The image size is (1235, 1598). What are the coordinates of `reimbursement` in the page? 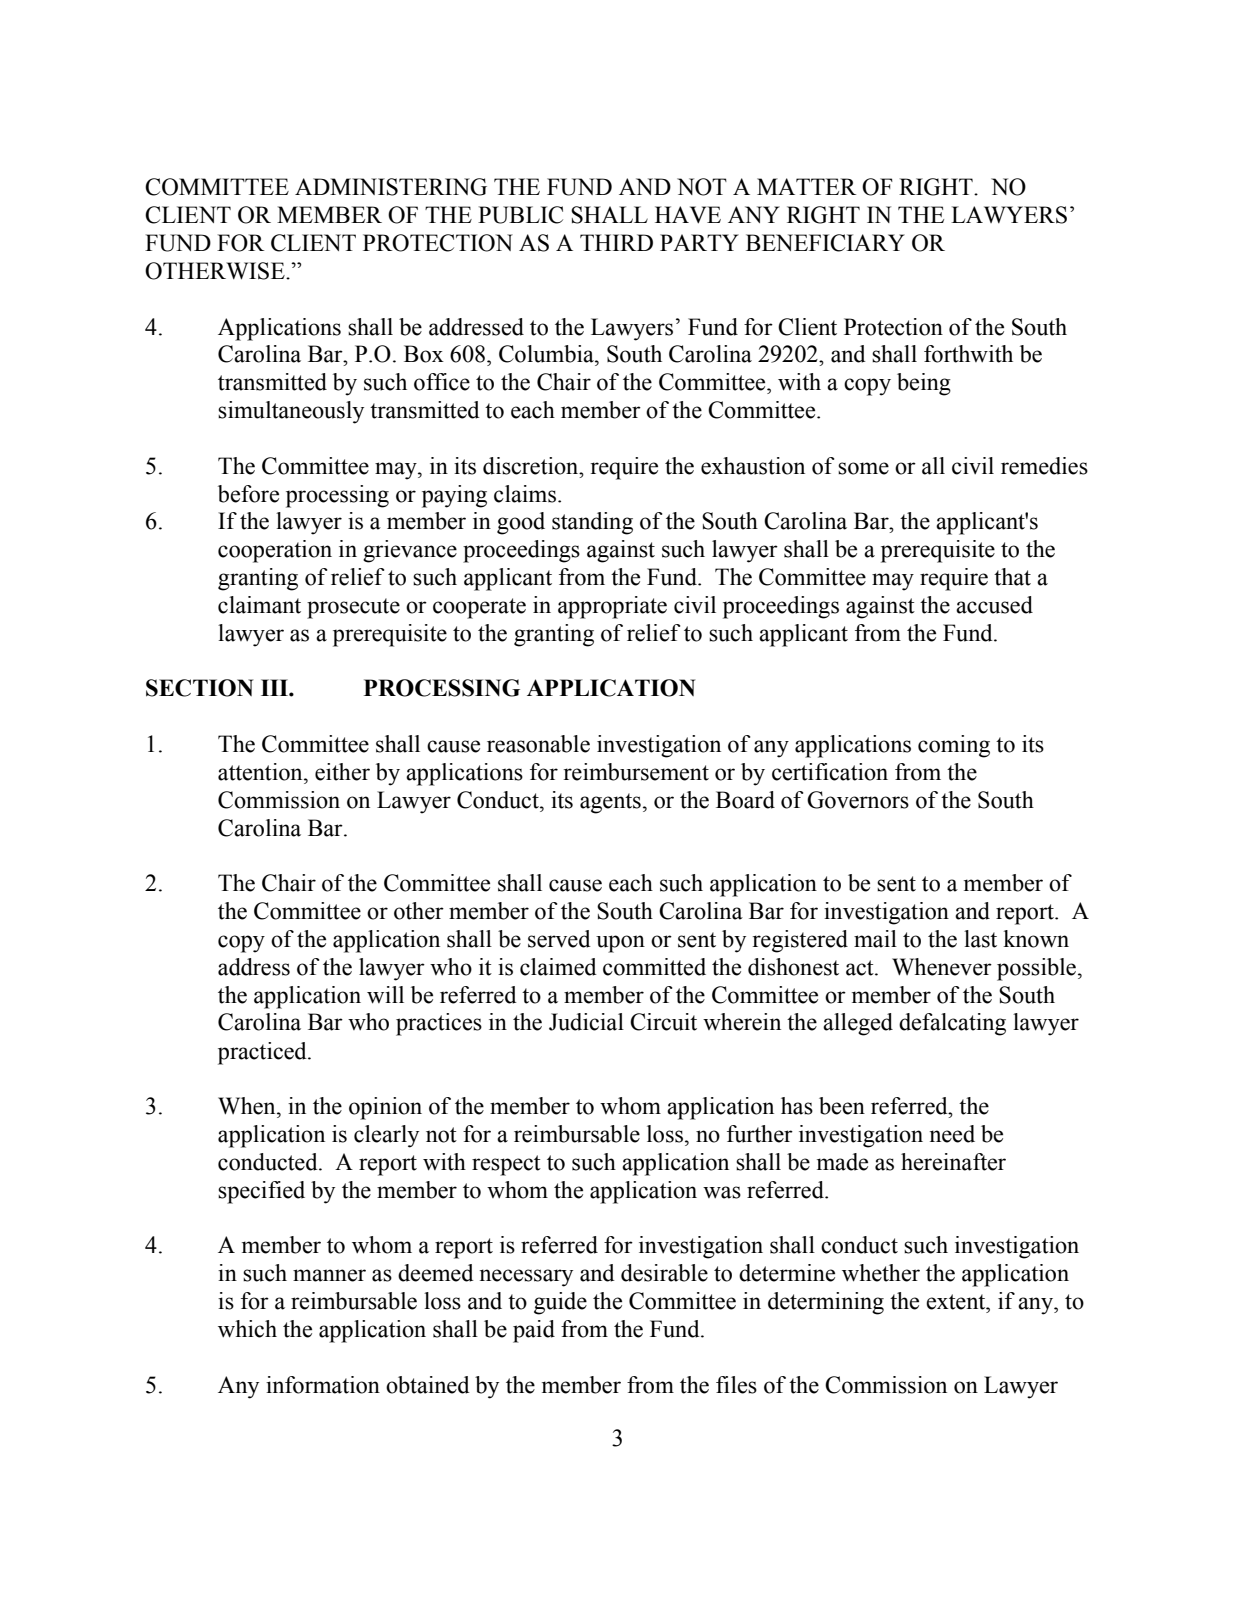 It's located at (636, 772).
